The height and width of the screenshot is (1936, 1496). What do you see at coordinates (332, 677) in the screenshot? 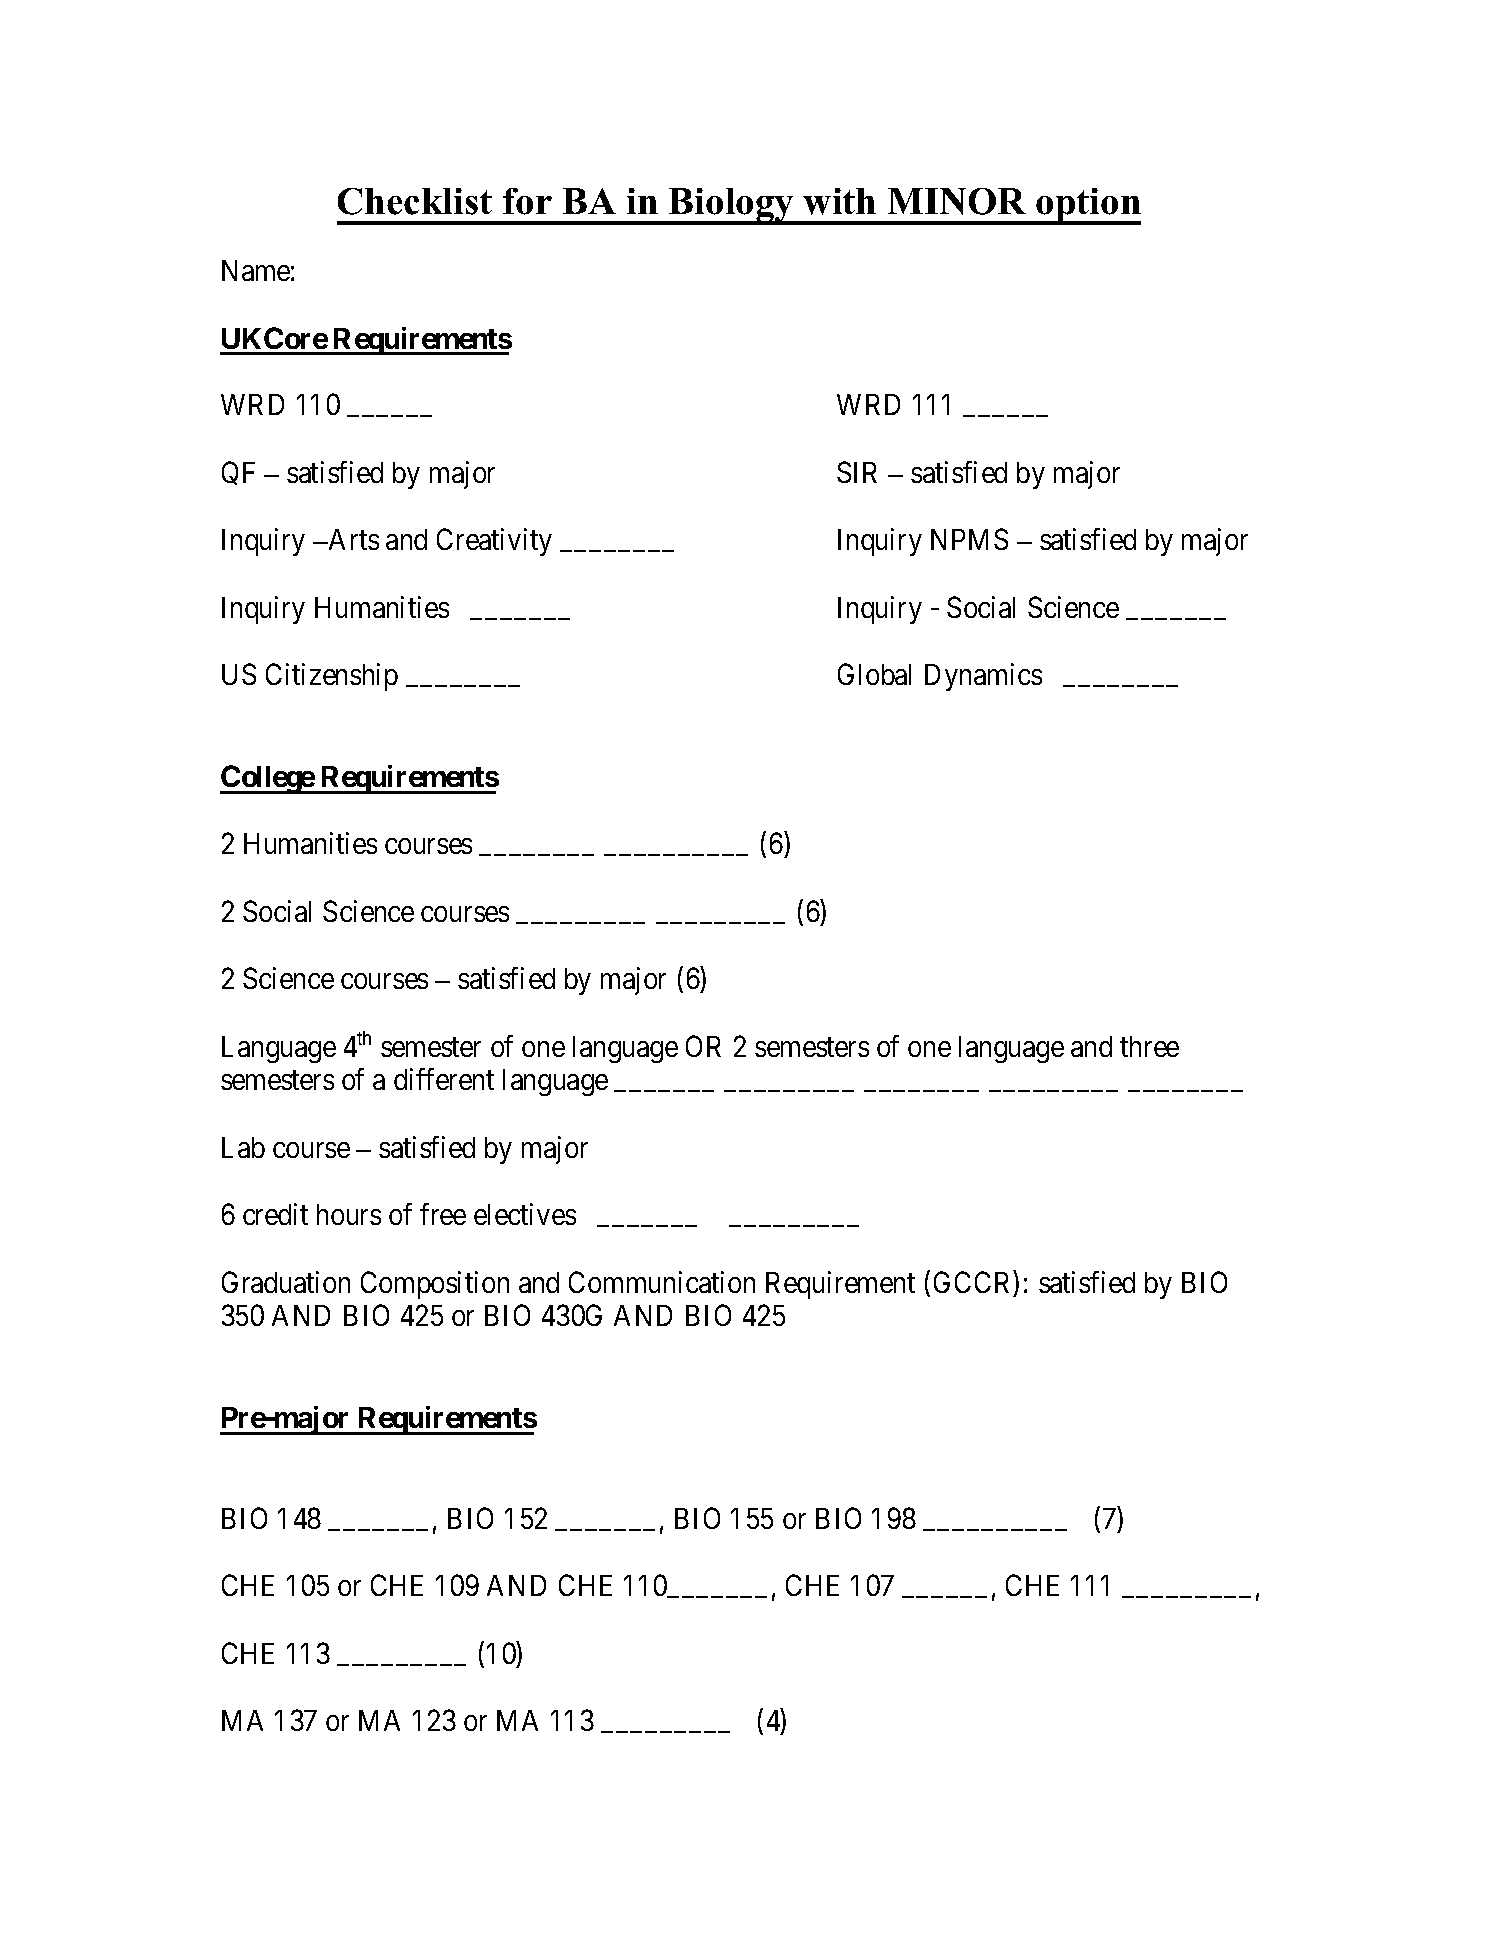
I see `Citizenship` at bounding box center [332, 677].
